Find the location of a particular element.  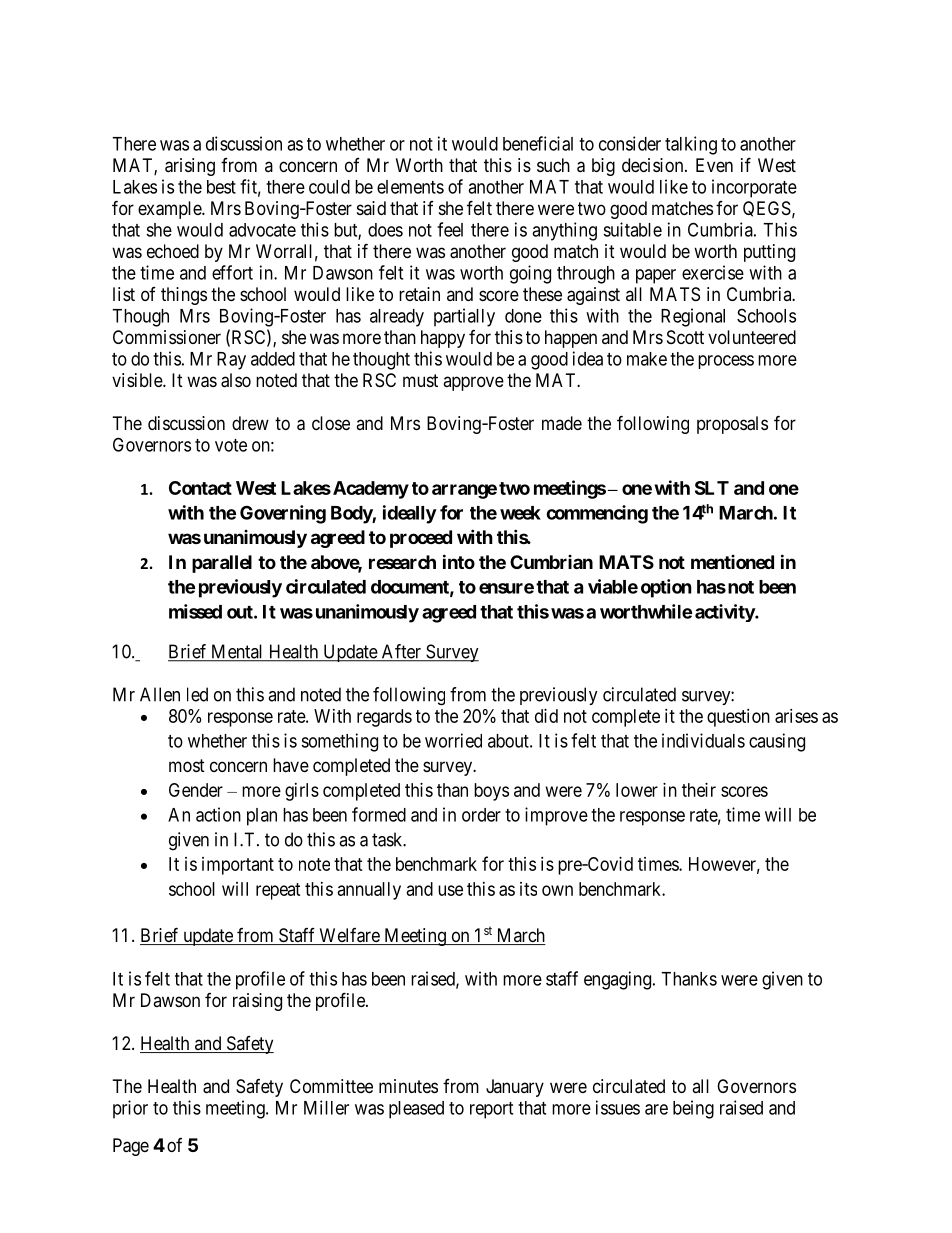

After is located at coordinates (401, 652).
